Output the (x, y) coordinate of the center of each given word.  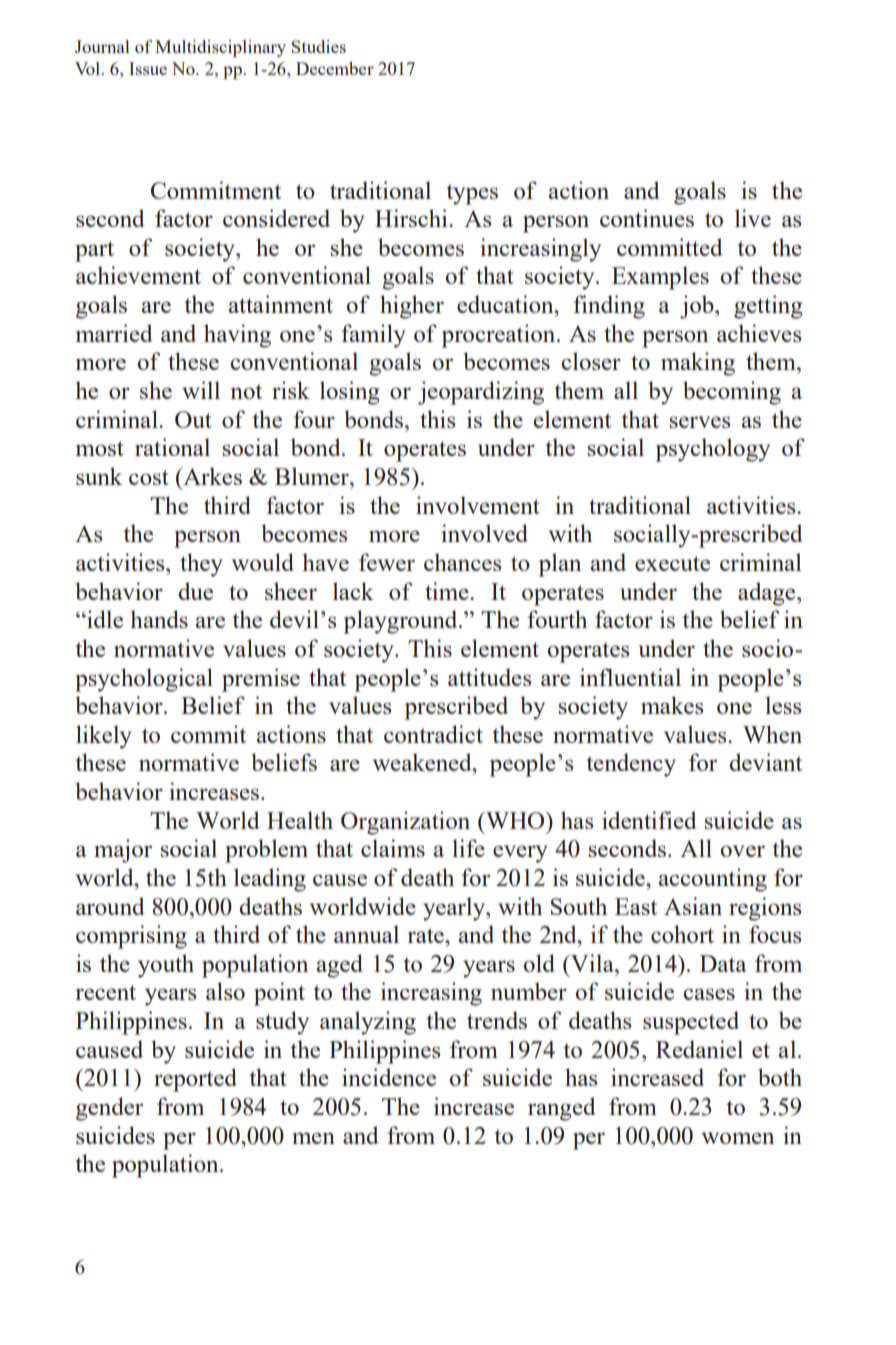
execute (672, 563)
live (753, 218)
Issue (148, 68)
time (448, 591)
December (335, 68)
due (195, 591)
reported (195, 1080)
